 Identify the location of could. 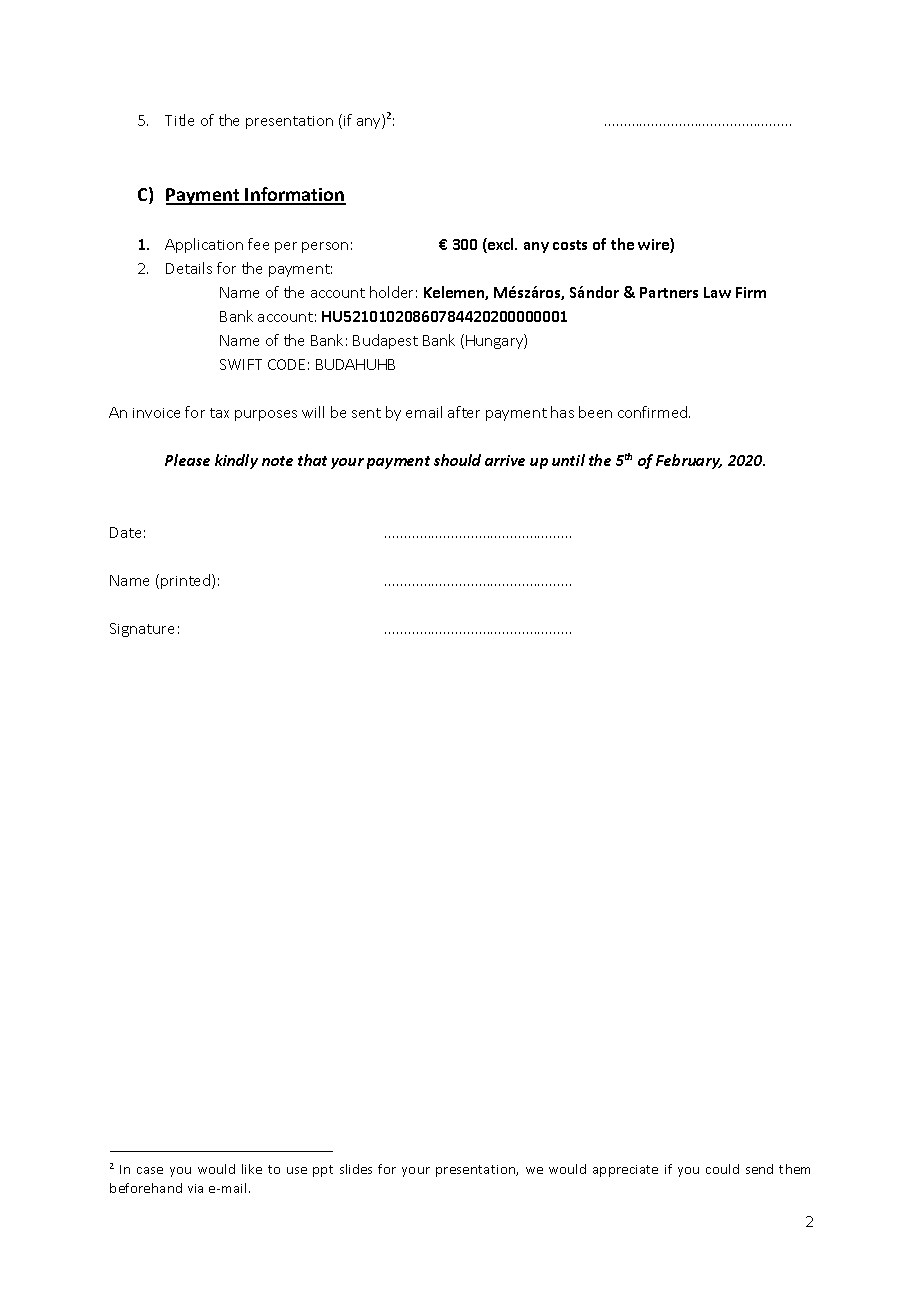
(722, 1169).
